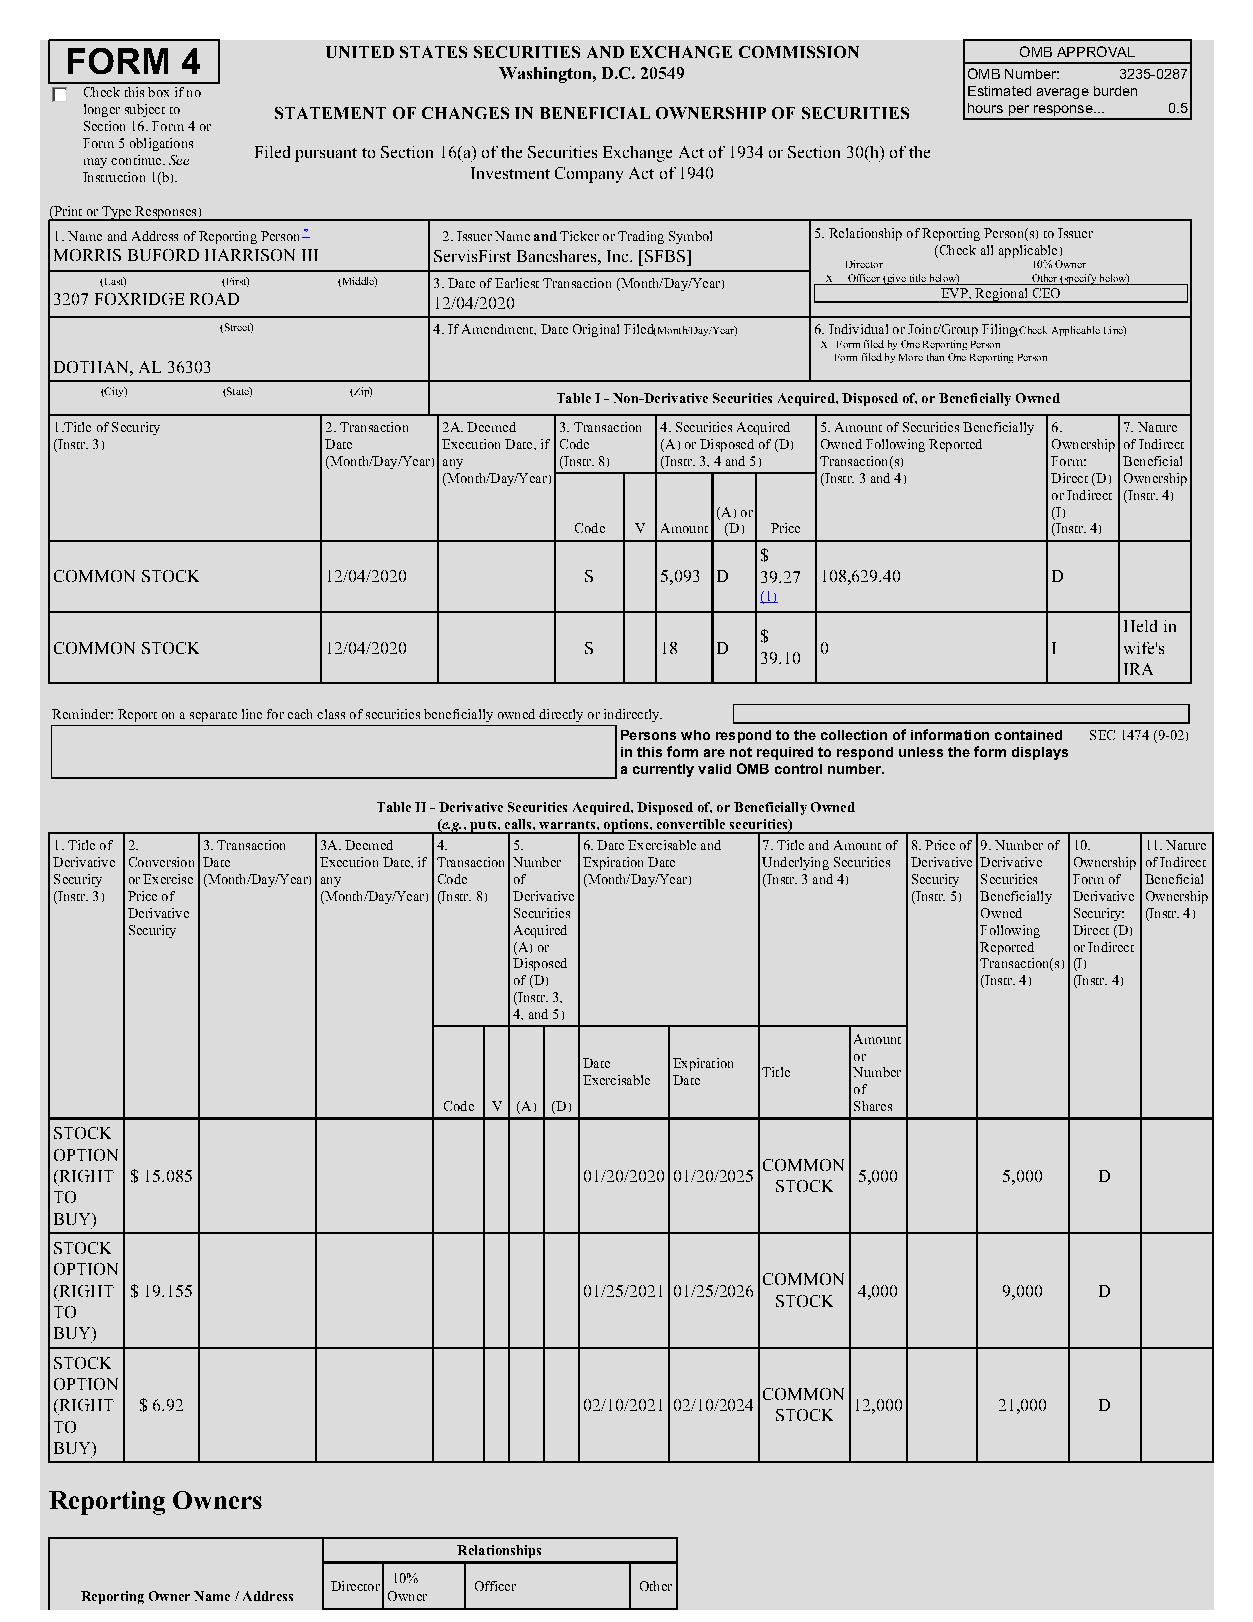  I want to click on separate, so click(213, 717).
